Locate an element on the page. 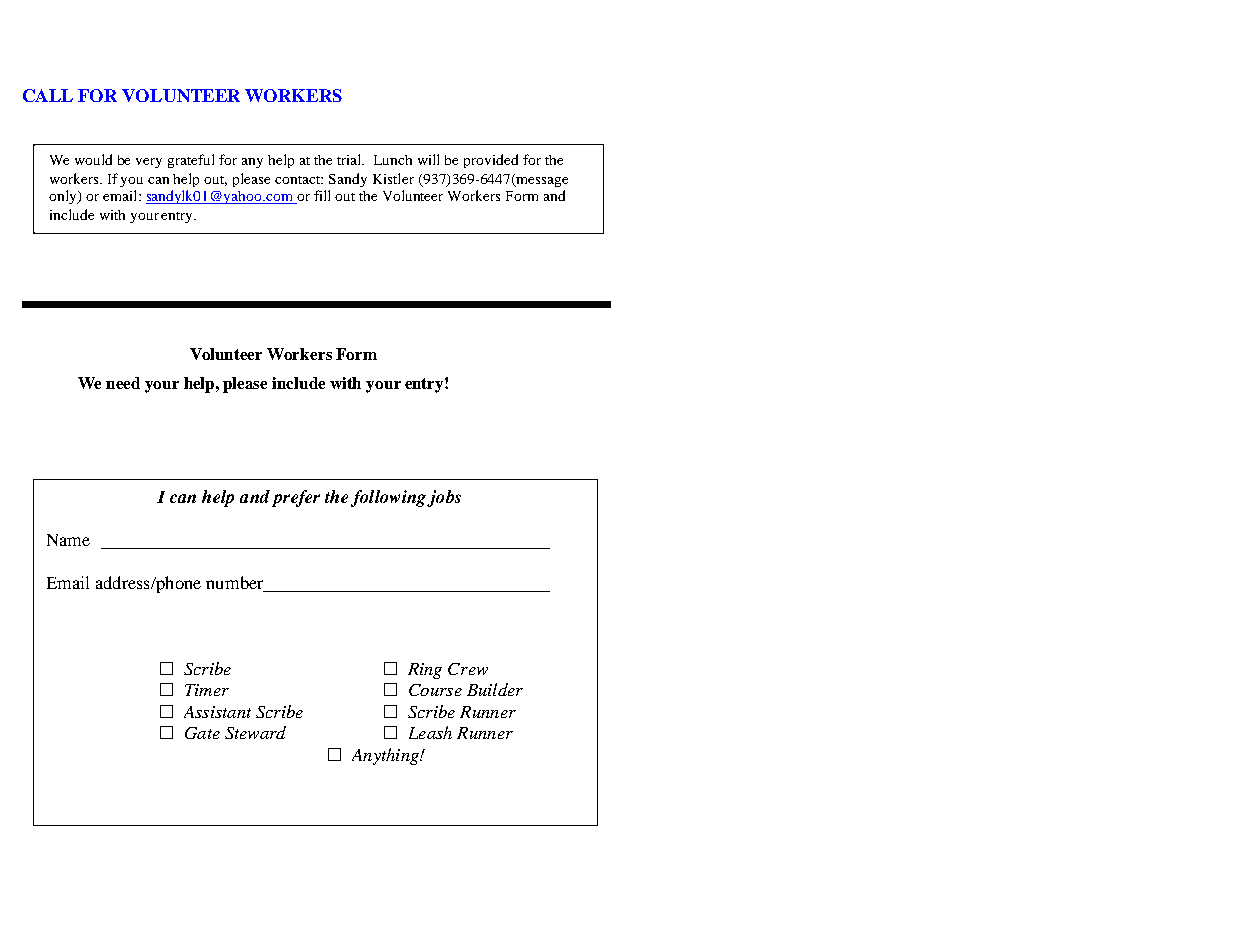 This document has width=1233, height=952. only is located at coordinates (64, 197).
